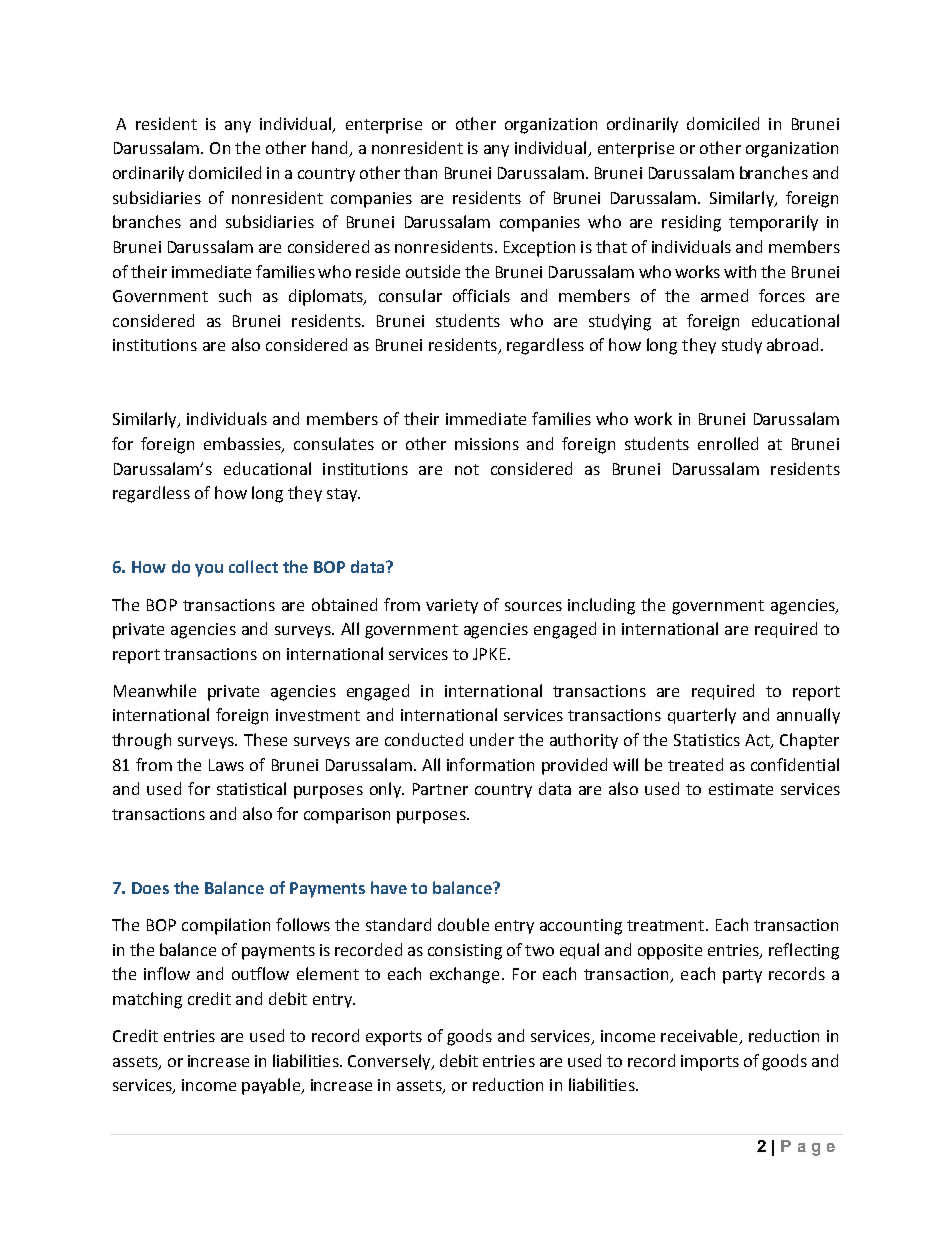 This image has height=1233, width=952. Describe the element at coordinates (243, 445) in the image. I see `embassies` at that location.
